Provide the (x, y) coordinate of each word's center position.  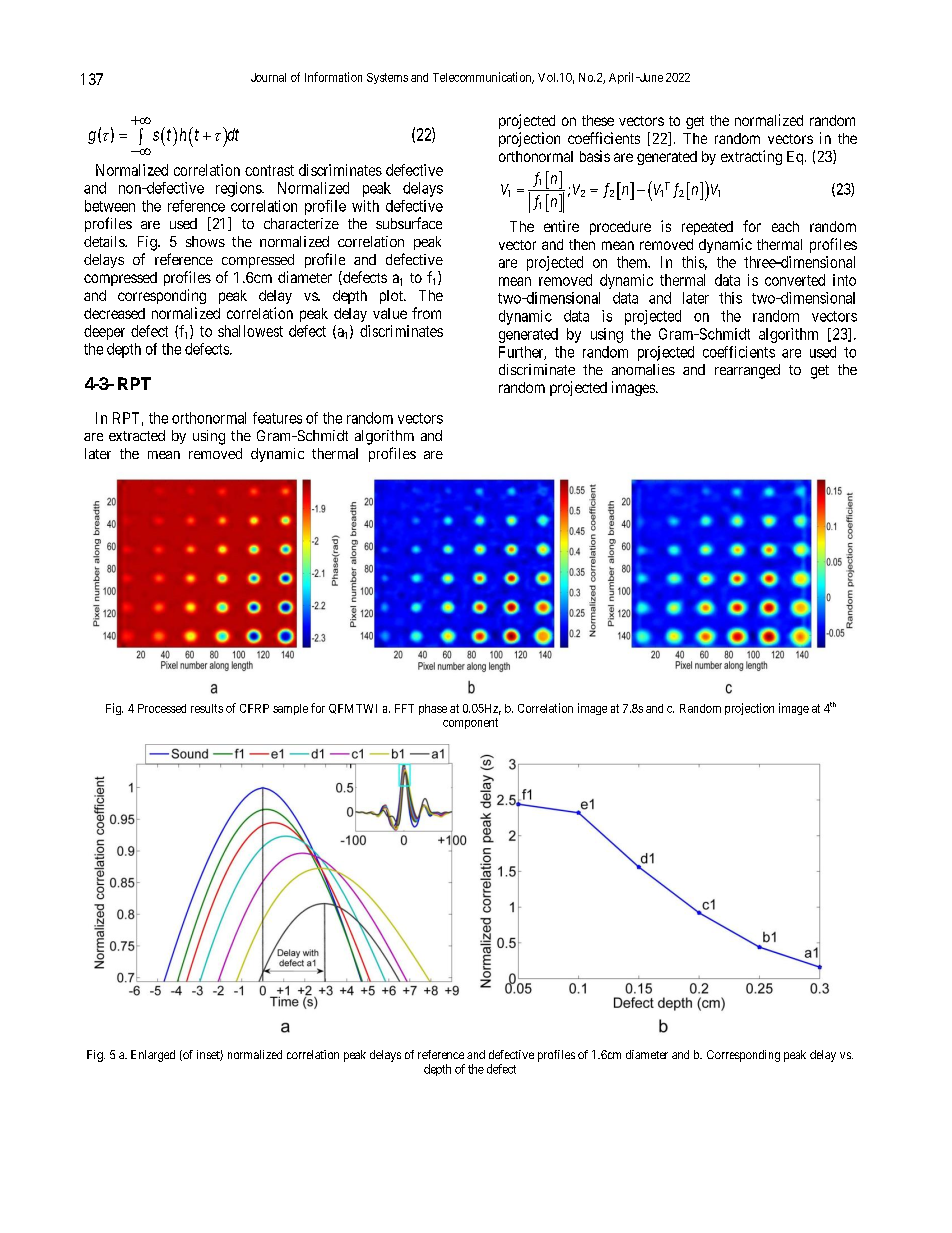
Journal (268, 77)
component (470, 723)
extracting (751, 157)
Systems (387, 78)
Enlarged (153, 1056)
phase (433, 709)
